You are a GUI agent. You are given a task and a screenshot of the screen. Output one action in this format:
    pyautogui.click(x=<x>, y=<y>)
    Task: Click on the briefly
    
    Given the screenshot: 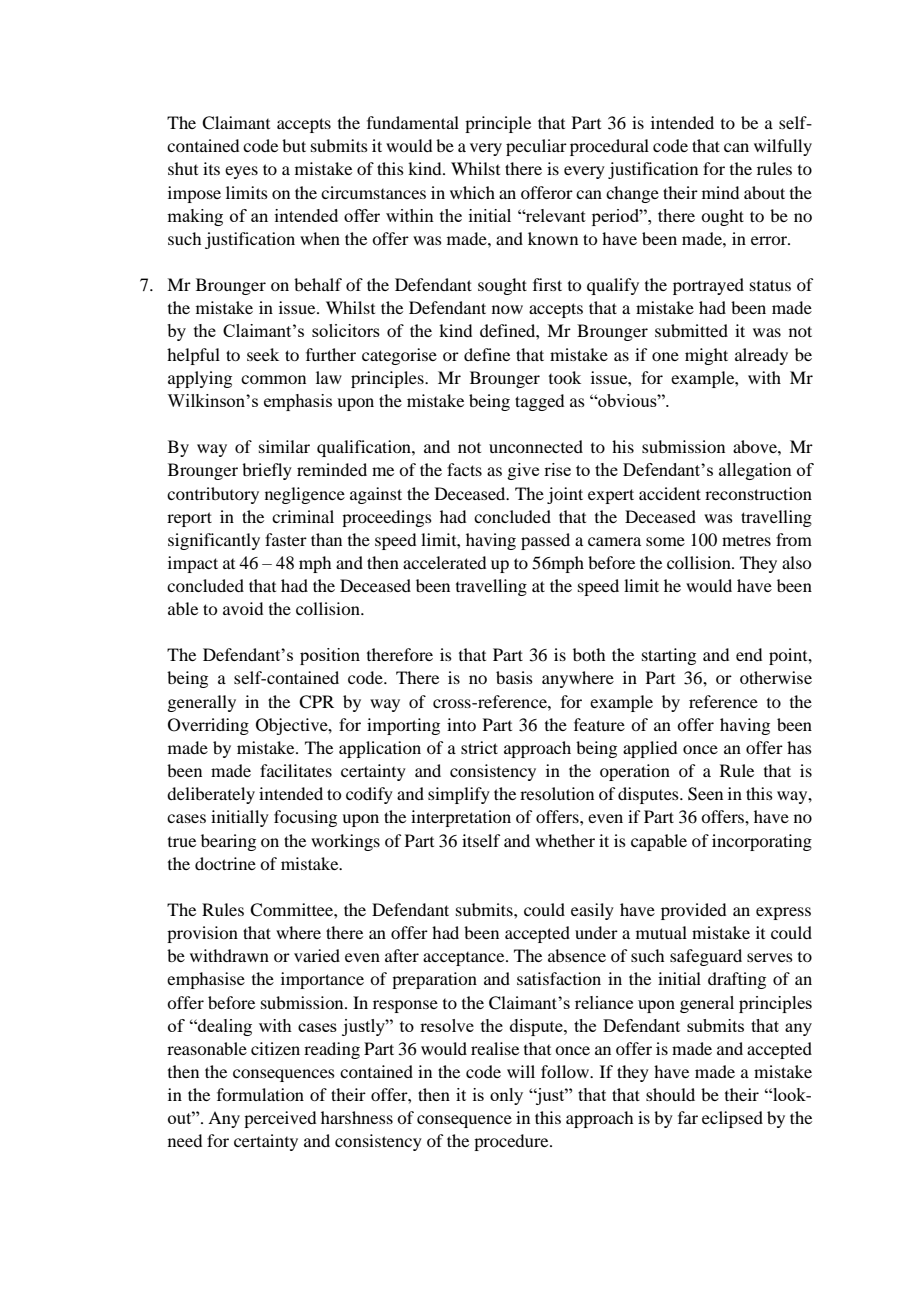 What is the action you would take?
    pyautogui.click(x=267, y=471)
